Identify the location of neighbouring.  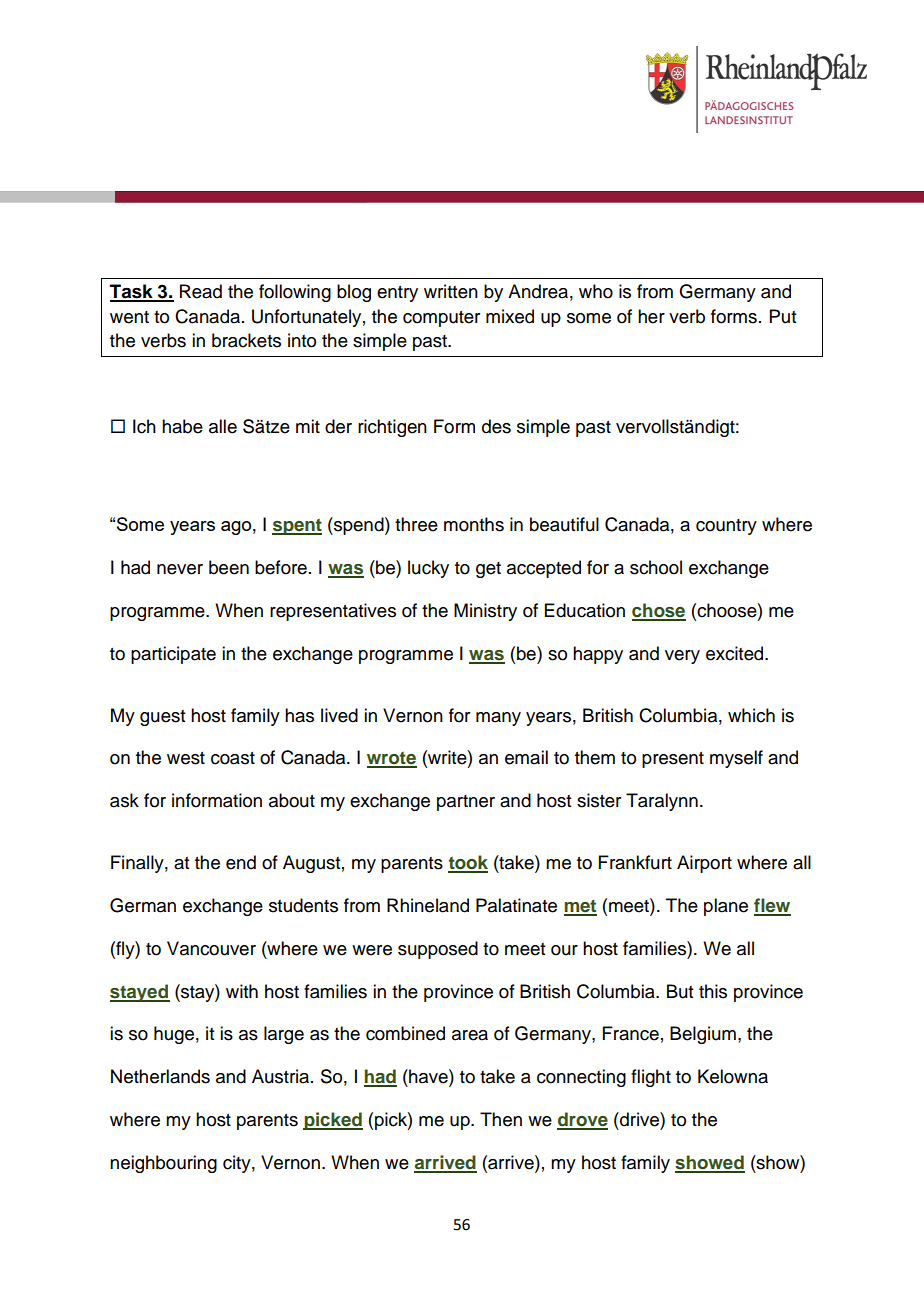
(163, 1164).
